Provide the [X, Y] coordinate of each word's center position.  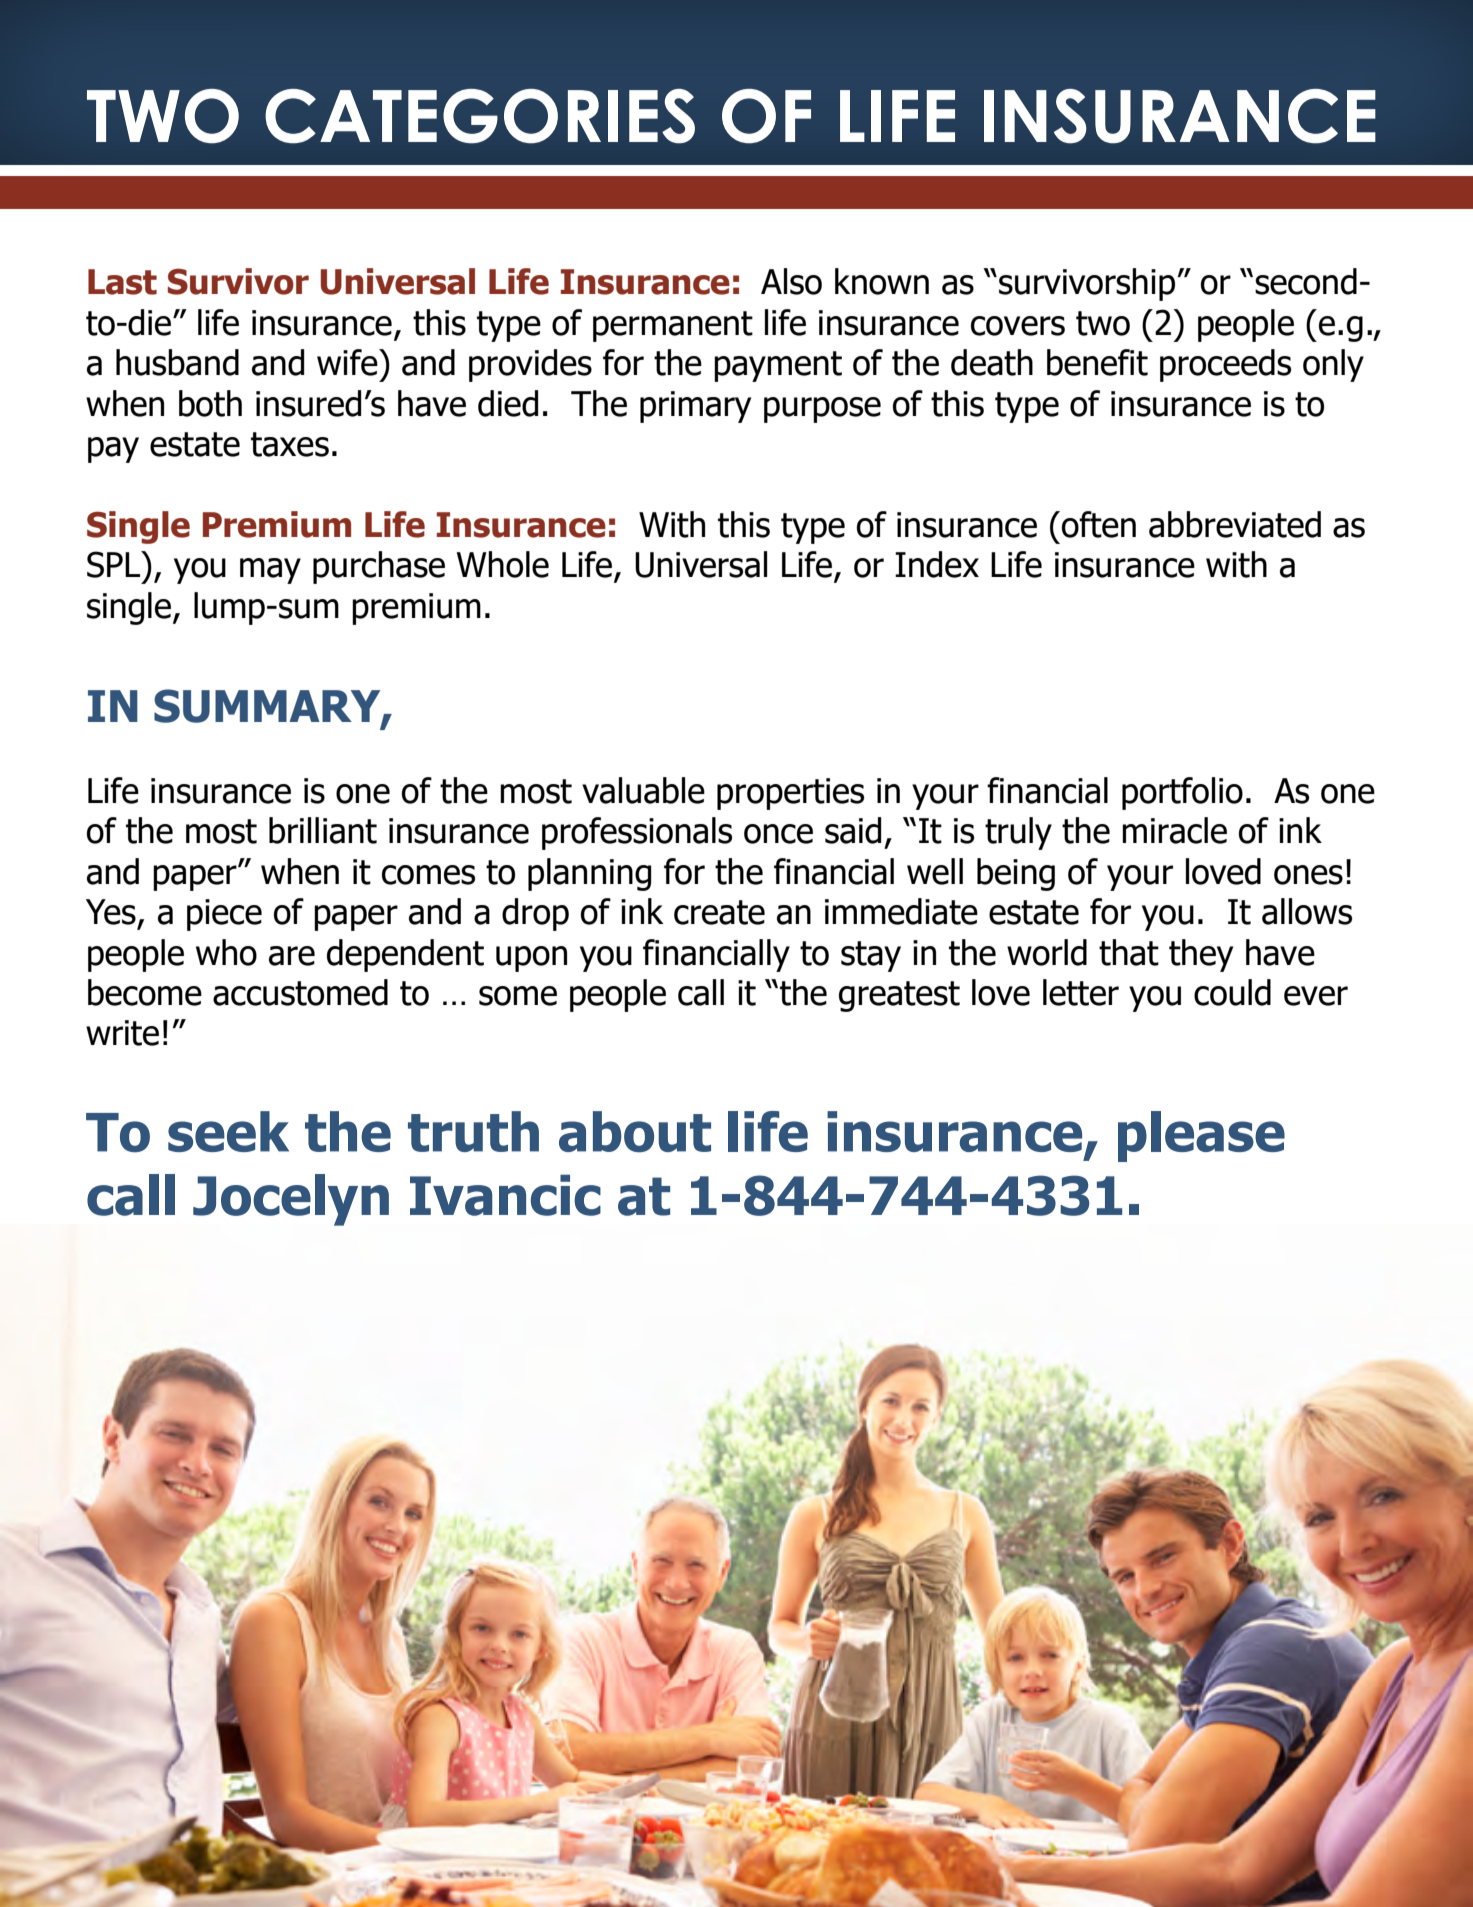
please [1201, 1136]
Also [791, 281]
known [882, 281]
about [635, 1132]
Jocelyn [291, 1200]
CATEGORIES [480, 116]
